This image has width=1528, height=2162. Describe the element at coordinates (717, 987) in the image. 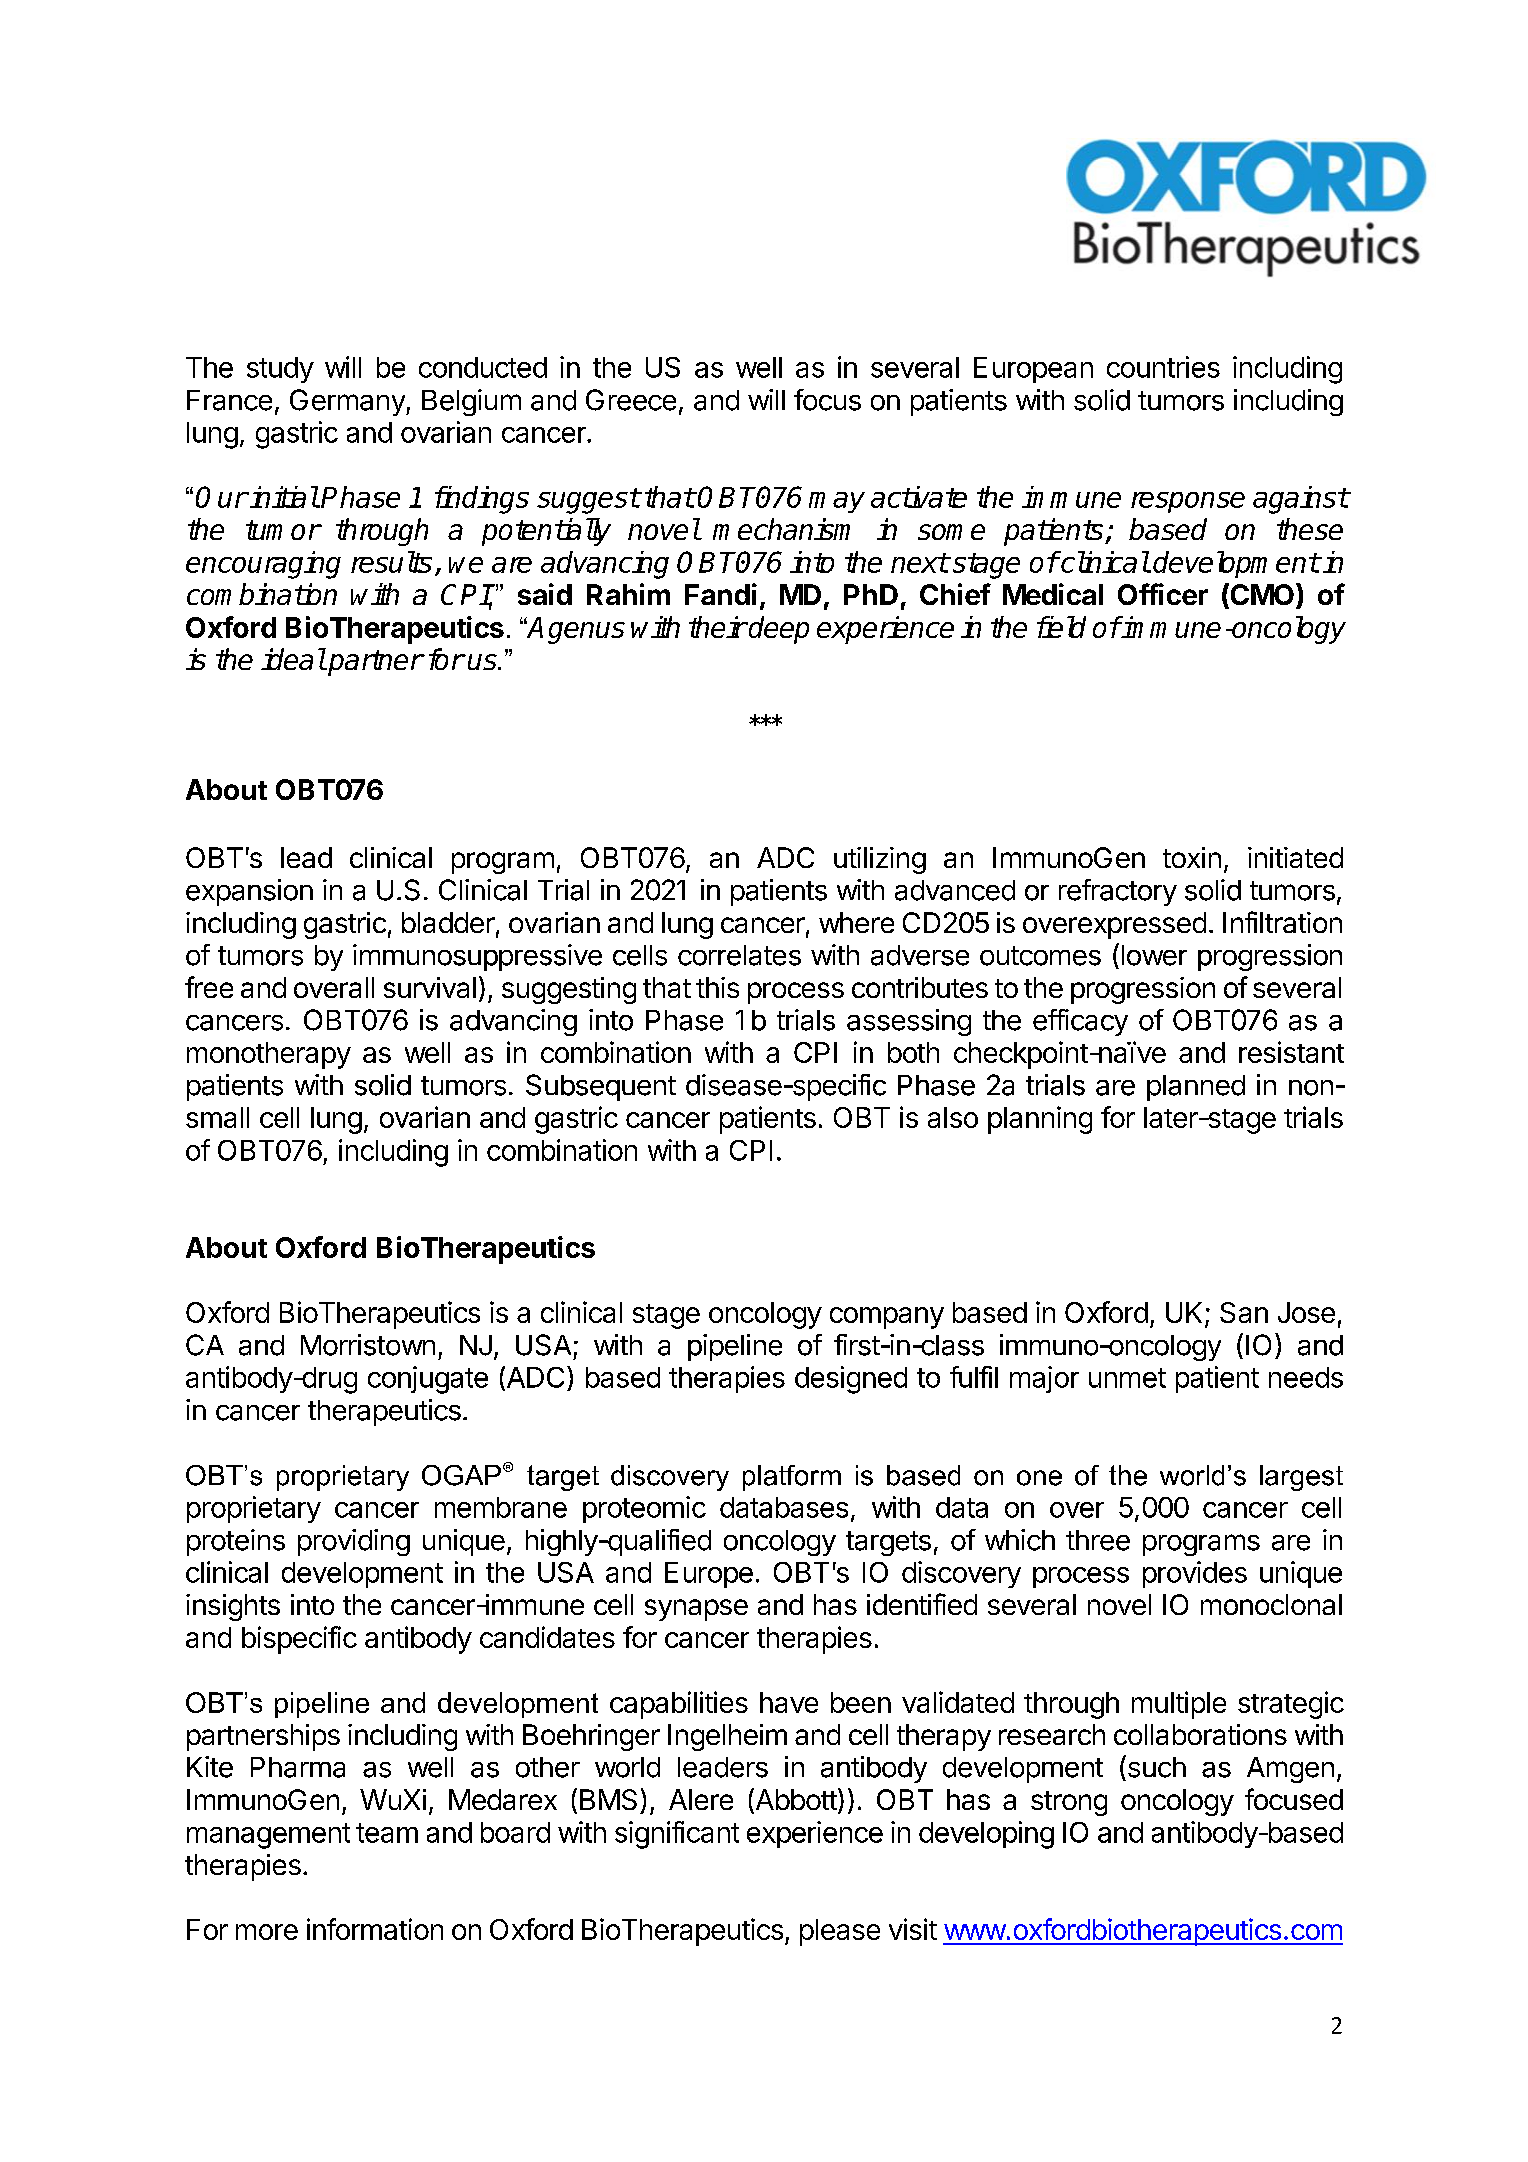

I see `this` at that location.
